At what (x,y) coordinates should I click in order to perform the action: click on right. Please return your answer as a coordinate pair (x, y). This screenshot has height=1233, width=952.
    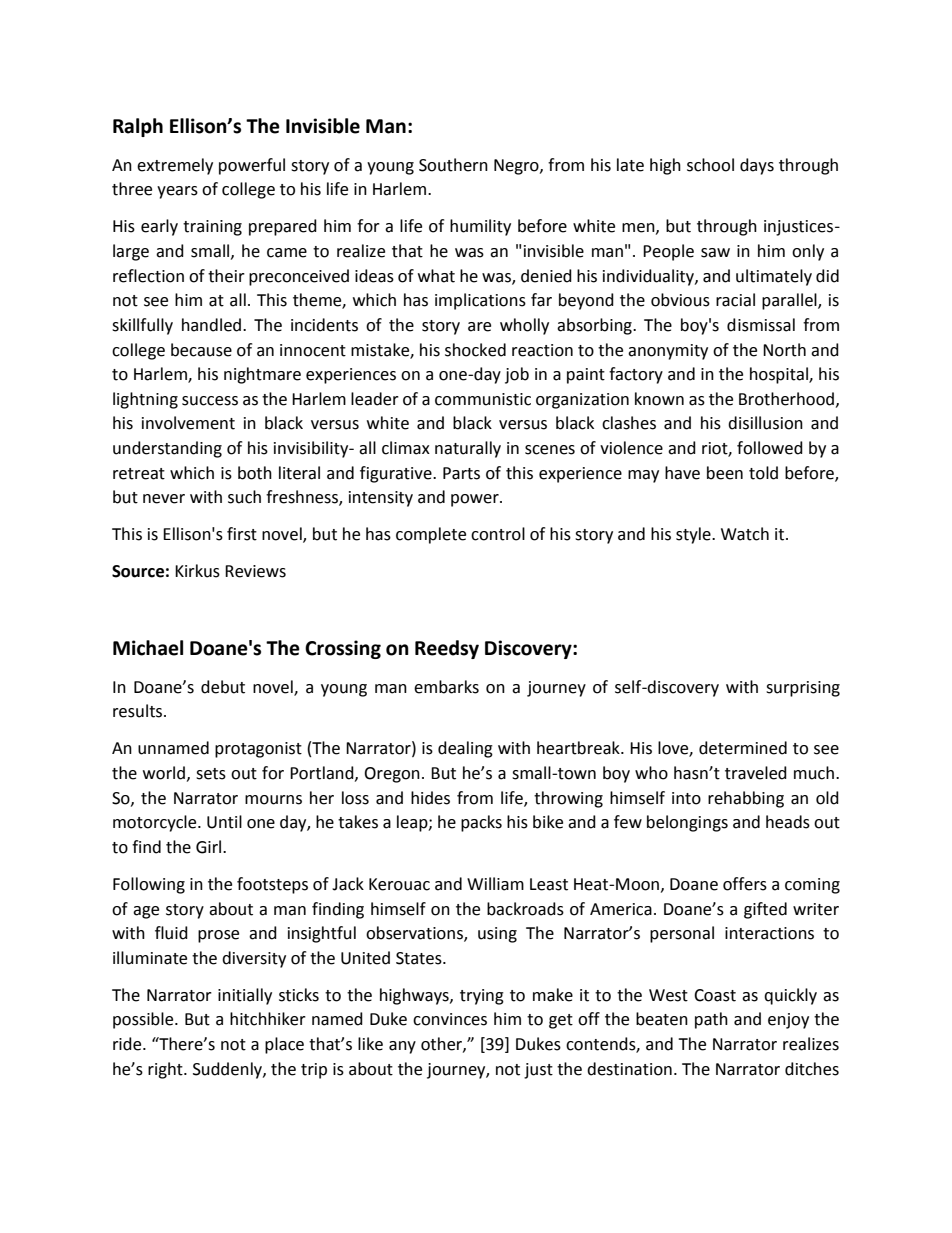
    Looking at the image, I should click on (166, 1070).
